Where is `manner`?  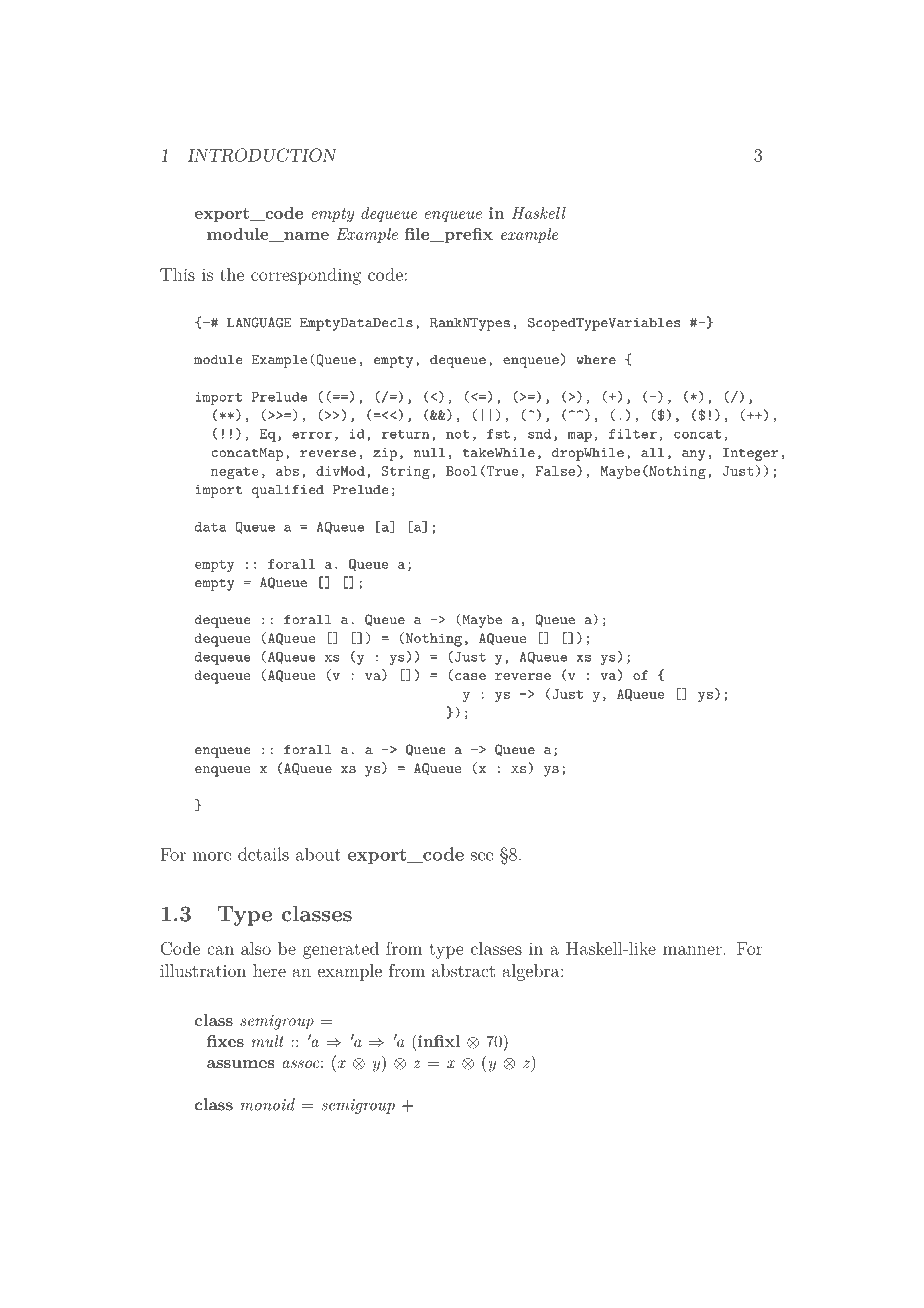 manner is located at coordinates (693, 950).
